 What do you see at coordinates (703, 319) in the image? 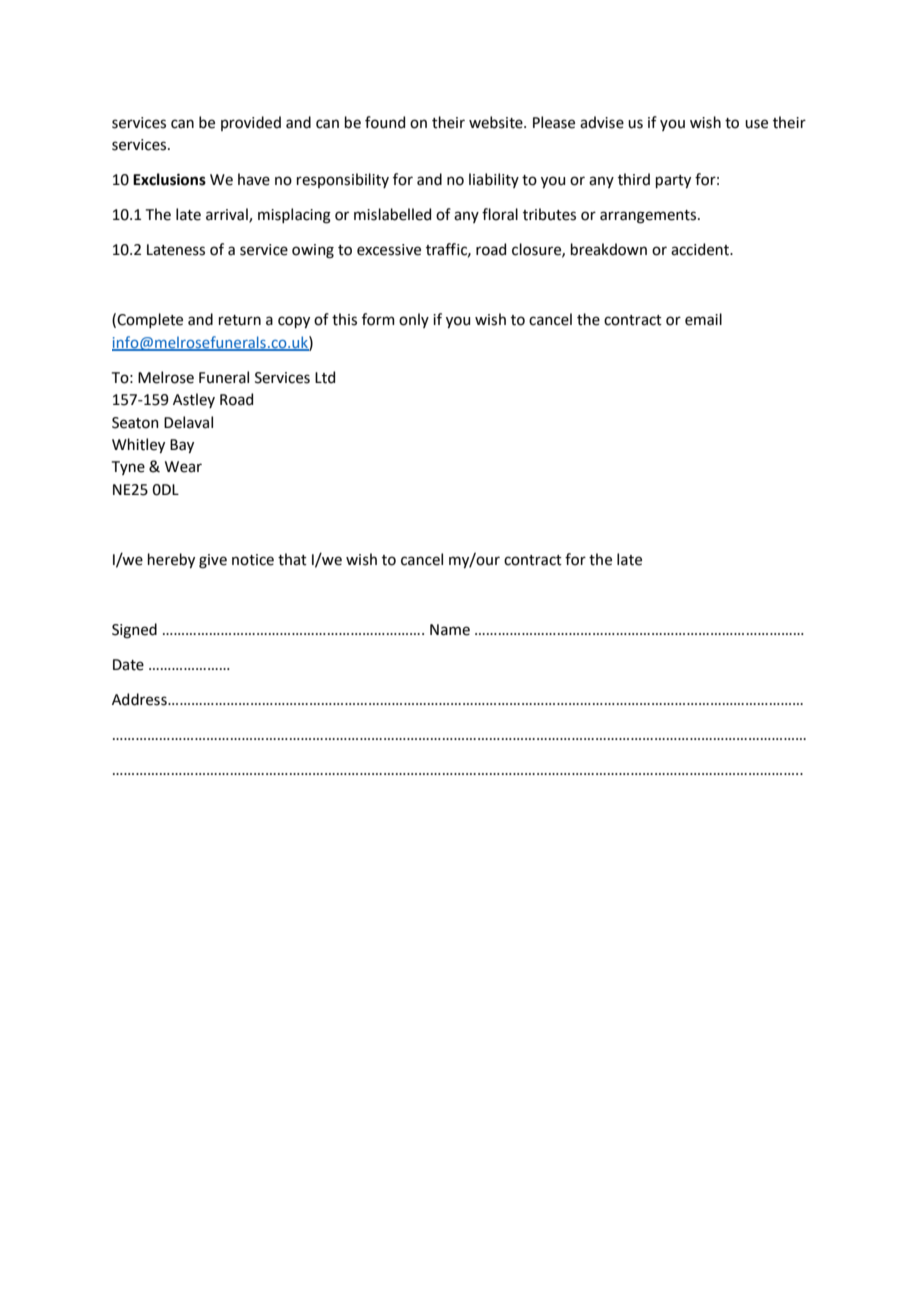
I see `email` at bounding box center [703, 319].
